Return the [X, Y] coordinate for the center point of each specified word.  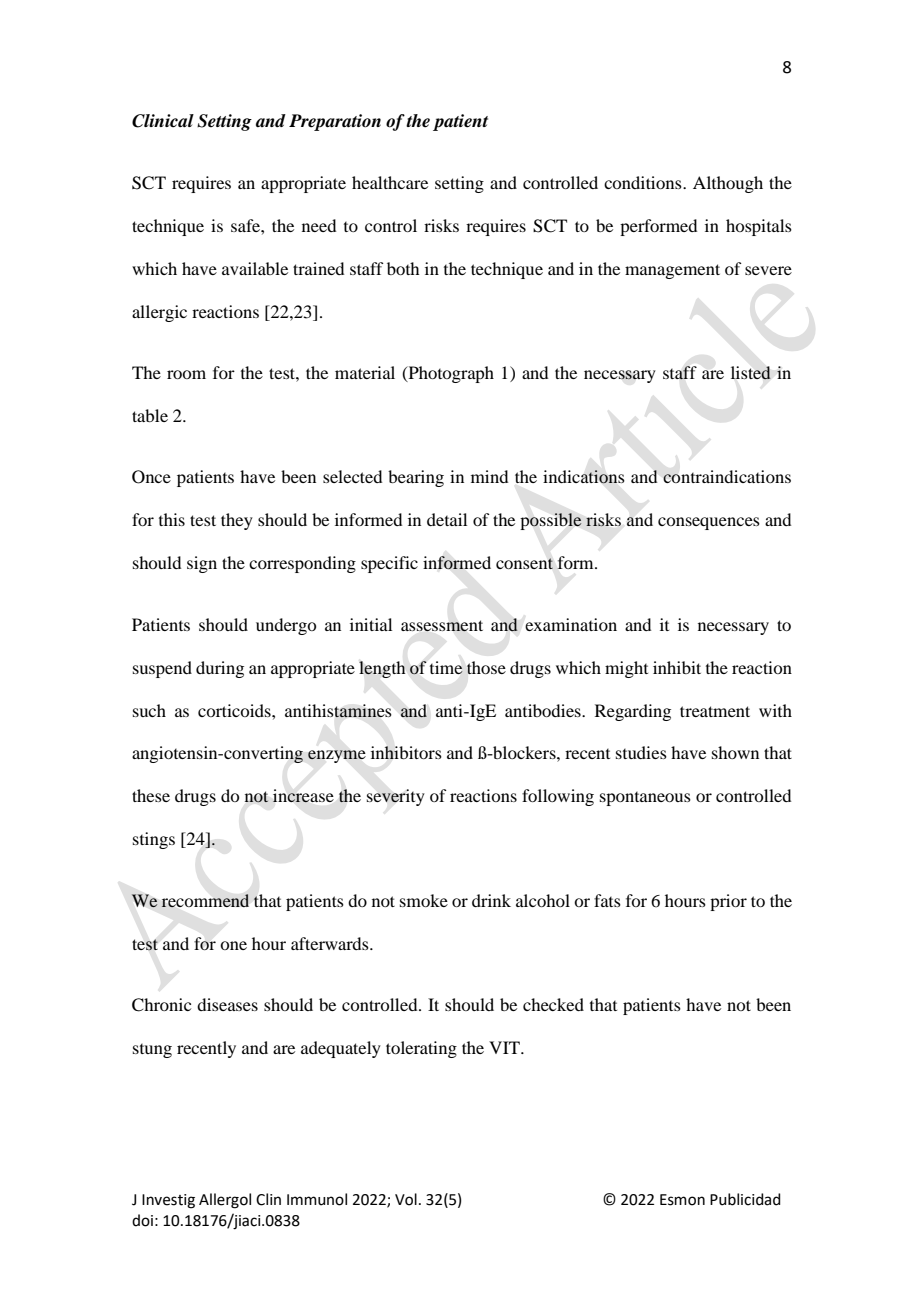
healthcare [390, 182]
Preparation [335, 122]
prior [728, 902]
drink [491, 900]
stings [154, 840]
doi [142, 1220]
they [237, 521]
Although [728, 184]
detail [447, 519]
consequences [709, 523]
